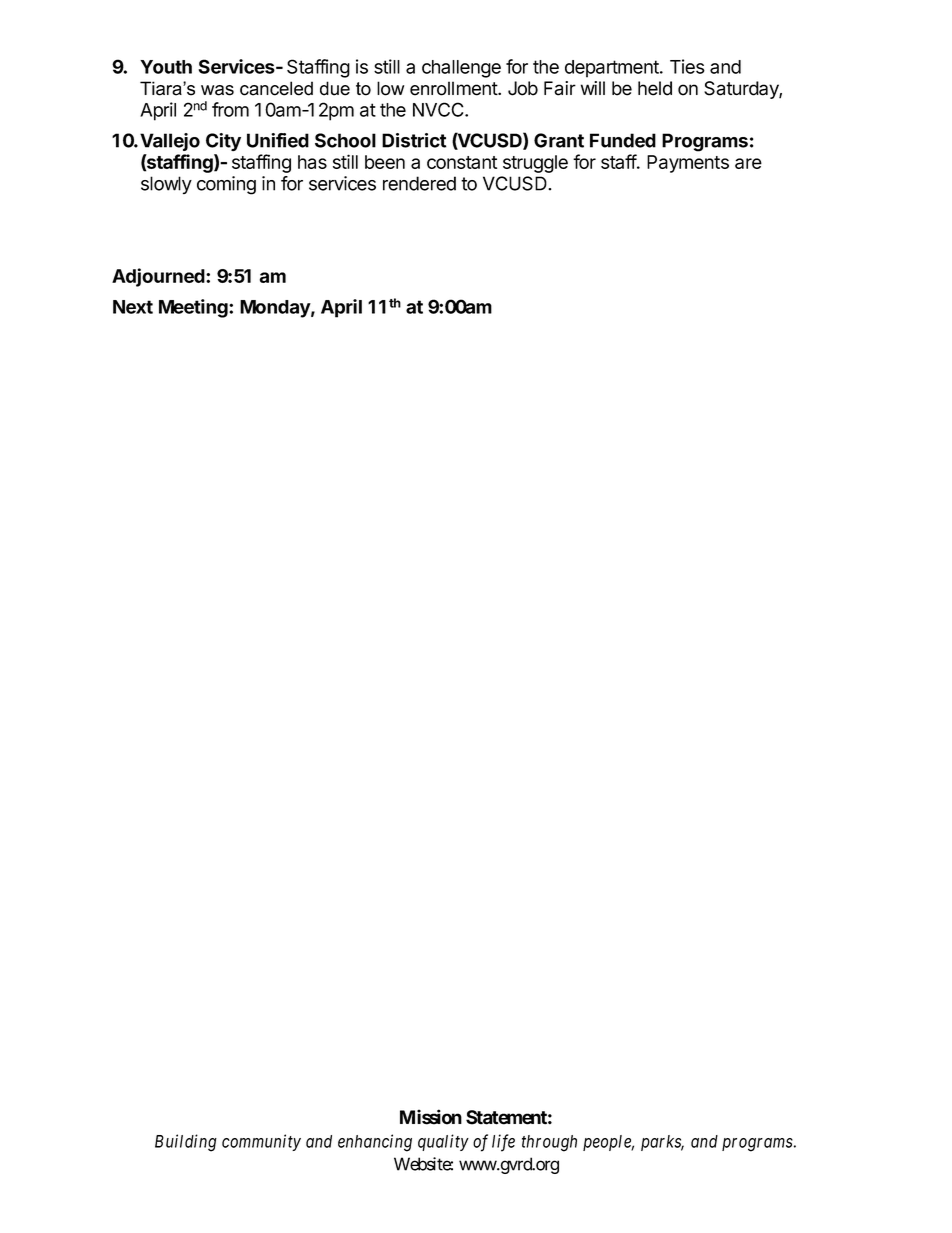 This screenshot has width=952, height=1233. I want to click on Payments, so click(688, 164).
